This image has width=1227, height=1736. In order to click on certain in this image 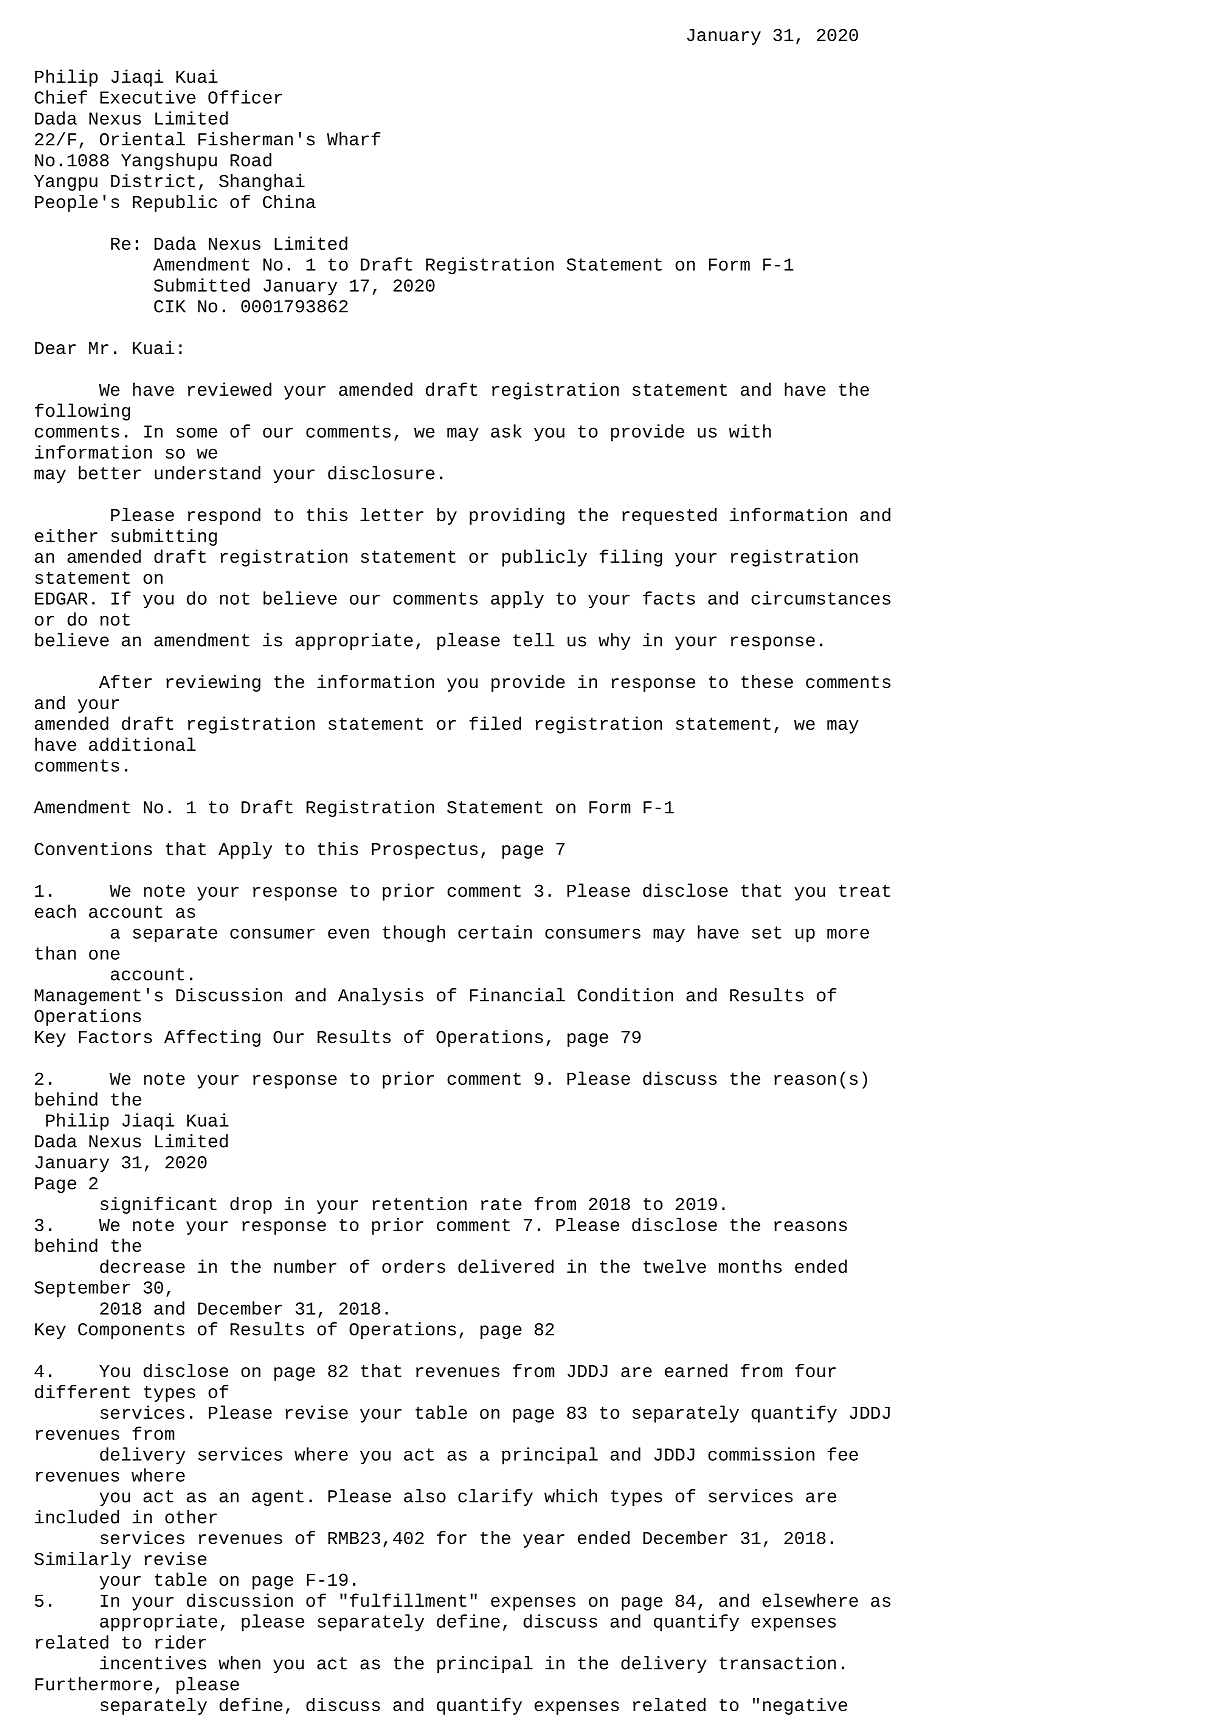, I will do `click(495, 932)`.
